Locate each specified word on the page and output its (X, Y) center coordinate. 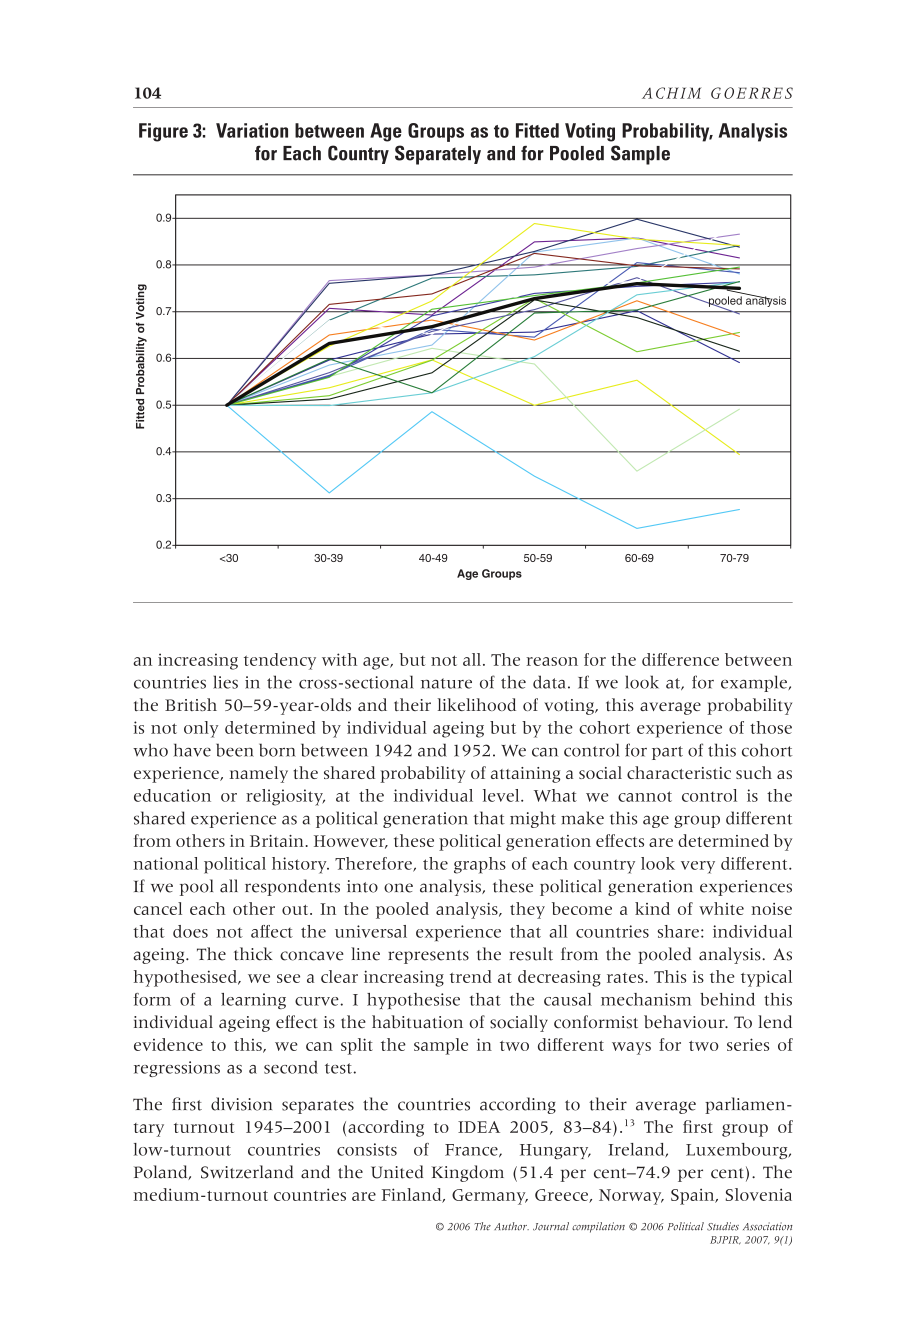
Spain (694, 1196)
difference (680, 659)
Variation (252, 130)
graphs (480, 865)
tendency (280, 661)
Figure (163, 132)
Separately (438, 155)
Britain (278, 841)
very (698, 867)
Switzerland (247, 1172)
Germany (490, 1197)
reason (552, 661)
